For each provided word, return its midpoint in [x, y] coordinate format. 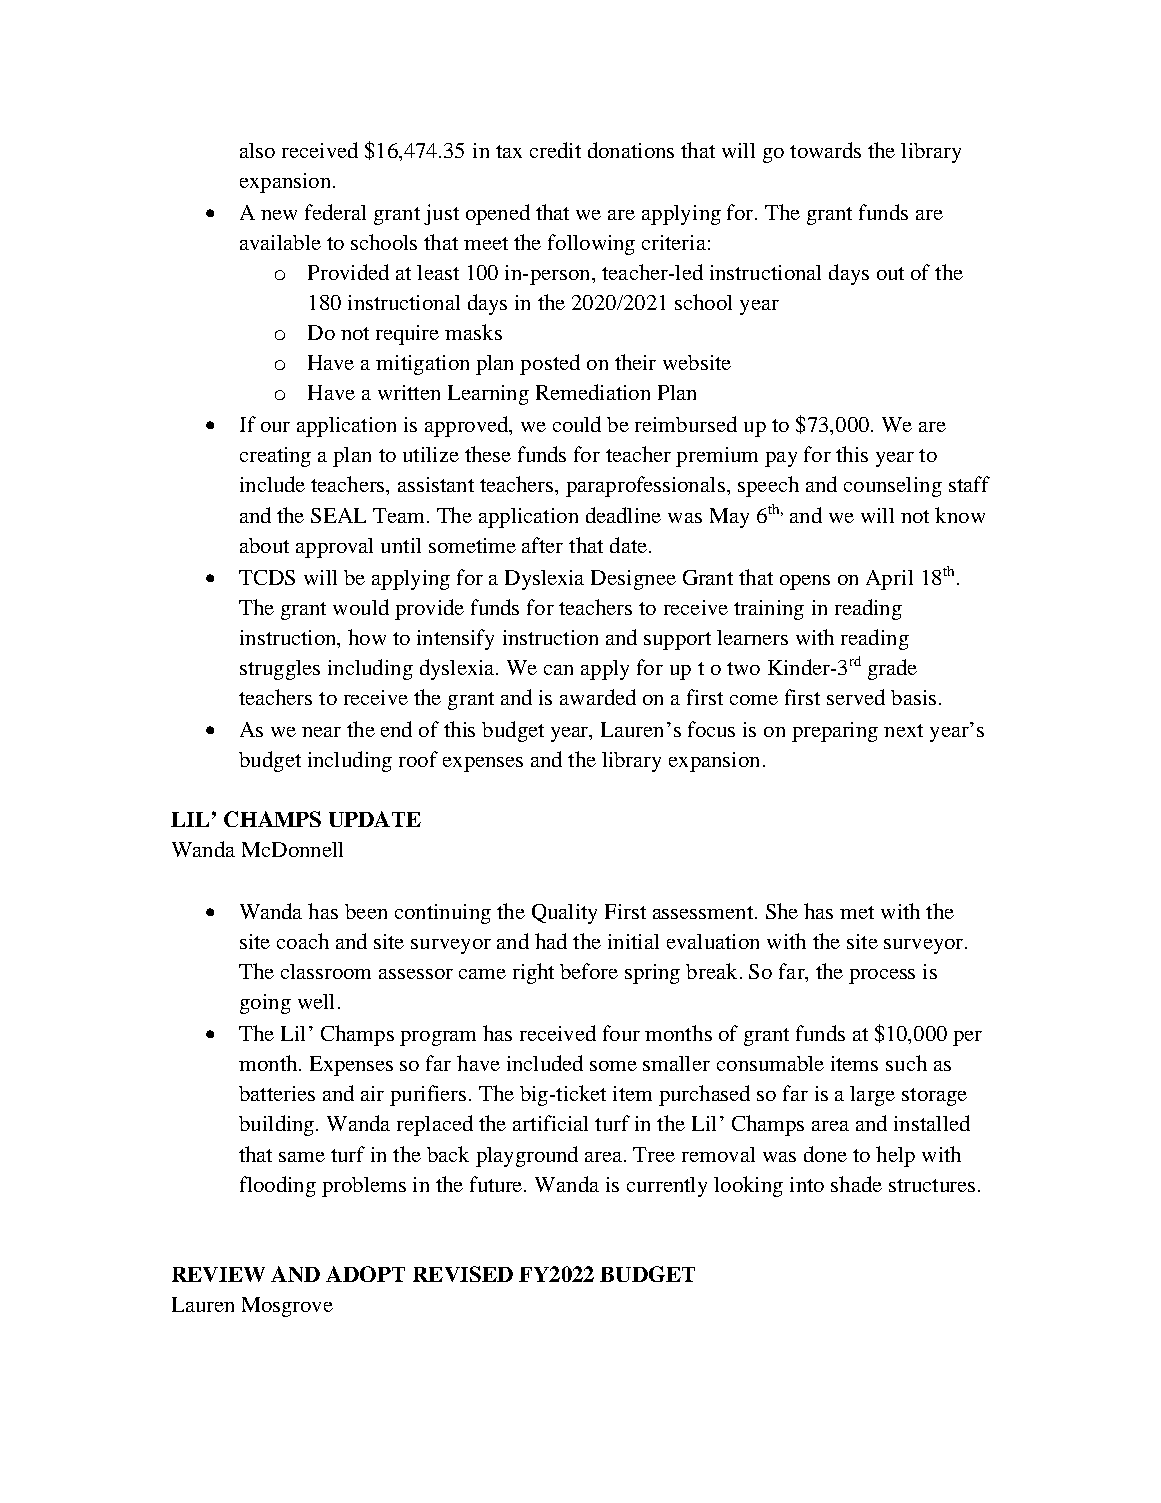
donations [631, 150]
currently [667, 1187]
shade [856, 1184]
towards [825, 150]
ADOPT [365, 1274]
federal [335, 212]
